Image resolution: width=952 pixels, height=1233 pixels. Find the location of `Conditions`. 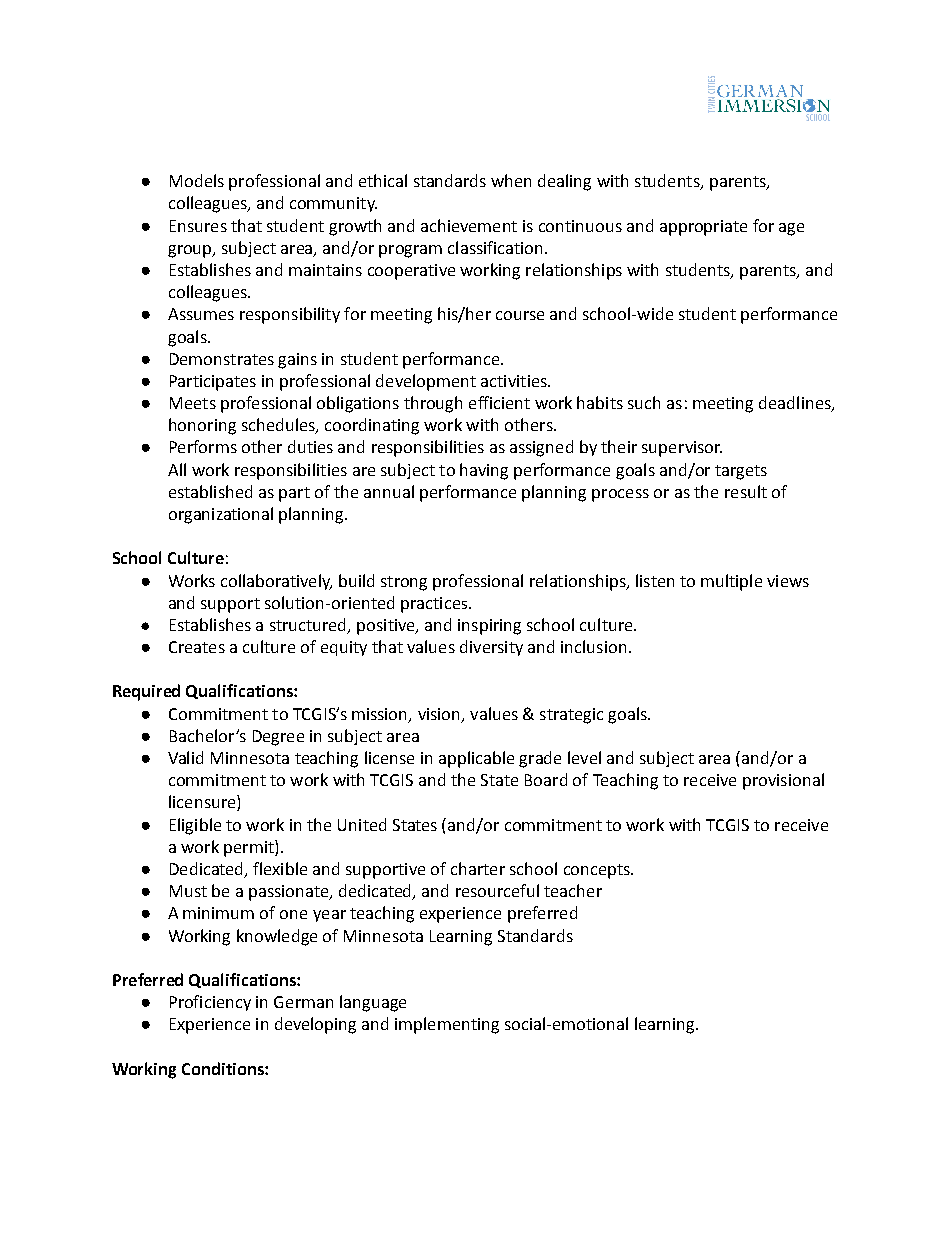

Conditions is located at coordinates (224, 1068).
